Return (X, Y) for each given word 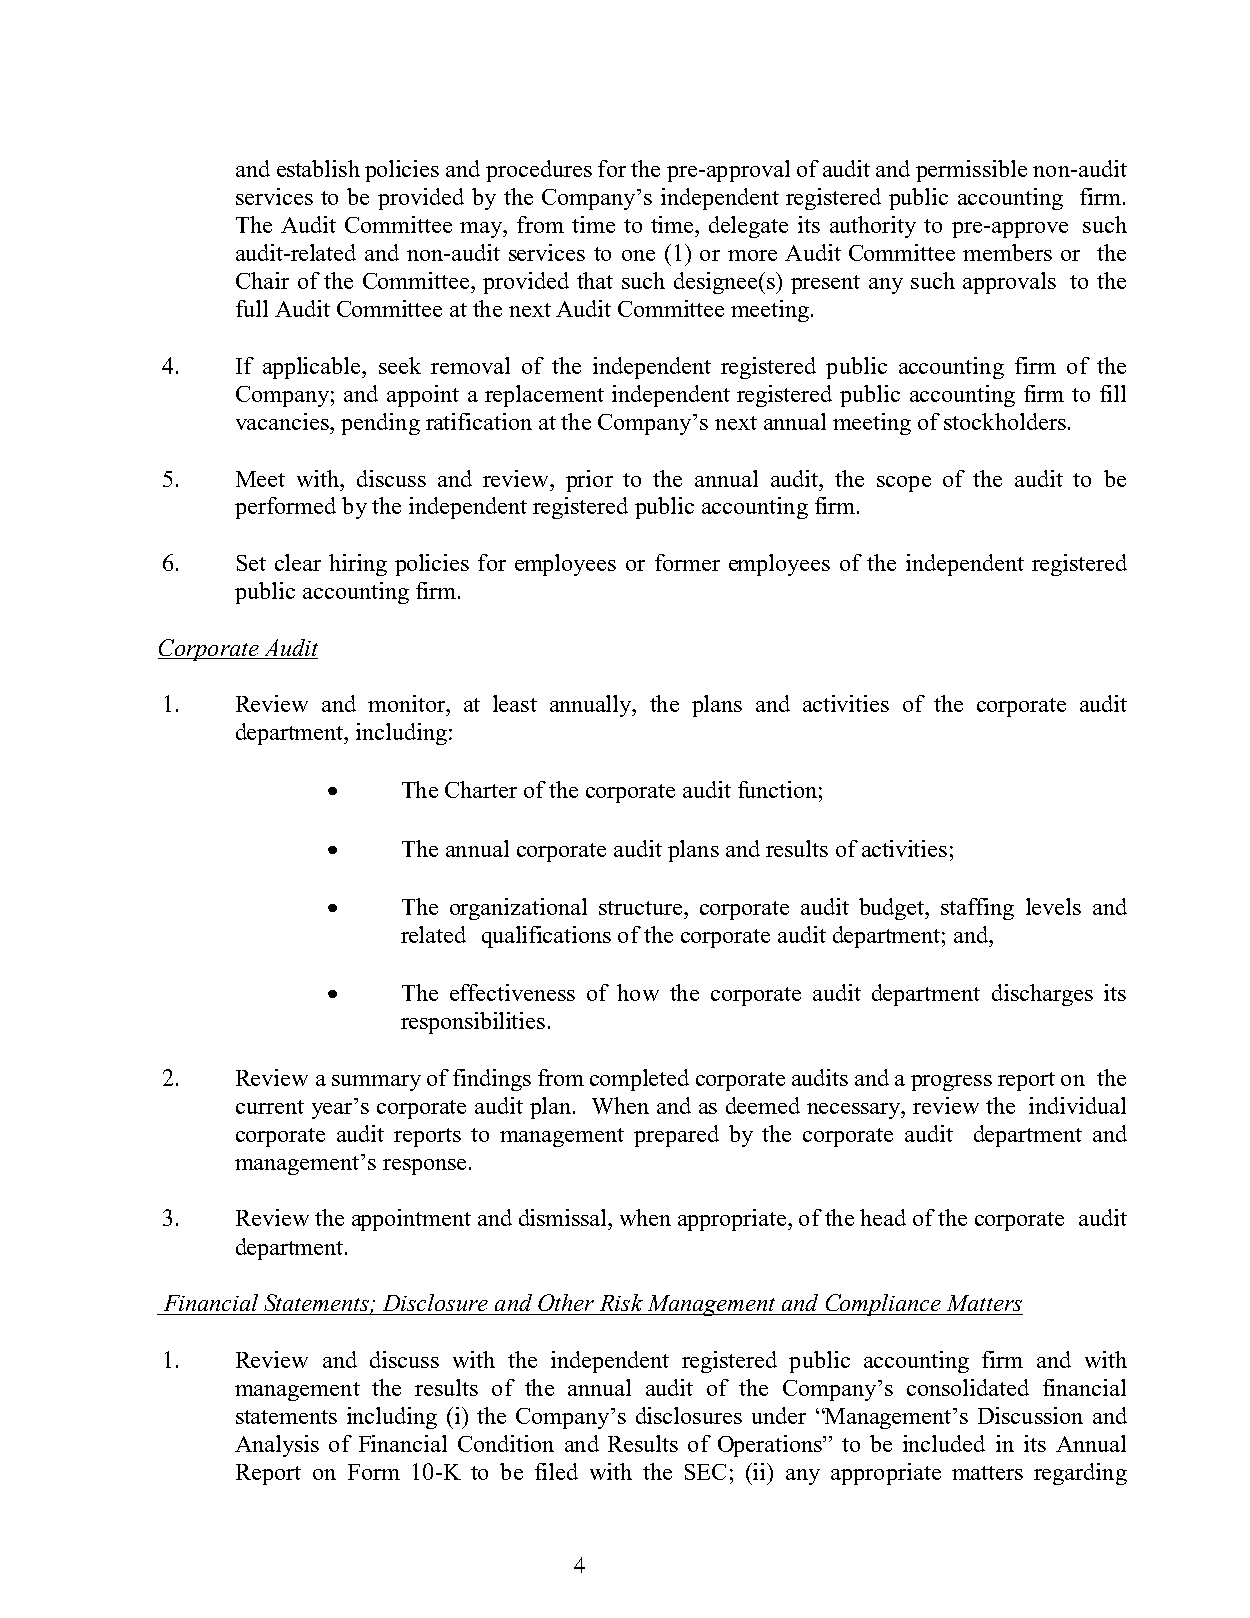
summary (376, 1083)
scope (904, 484)
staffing (977, 909)
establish (318, 168)
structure (640, 908)
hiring (358, 565)
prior (589, 481)
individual (1077, 1105)
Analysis (277, 1446)
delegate (748, 227)
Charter (481, 789)
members (1007, 252)
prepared (676, 1136)
